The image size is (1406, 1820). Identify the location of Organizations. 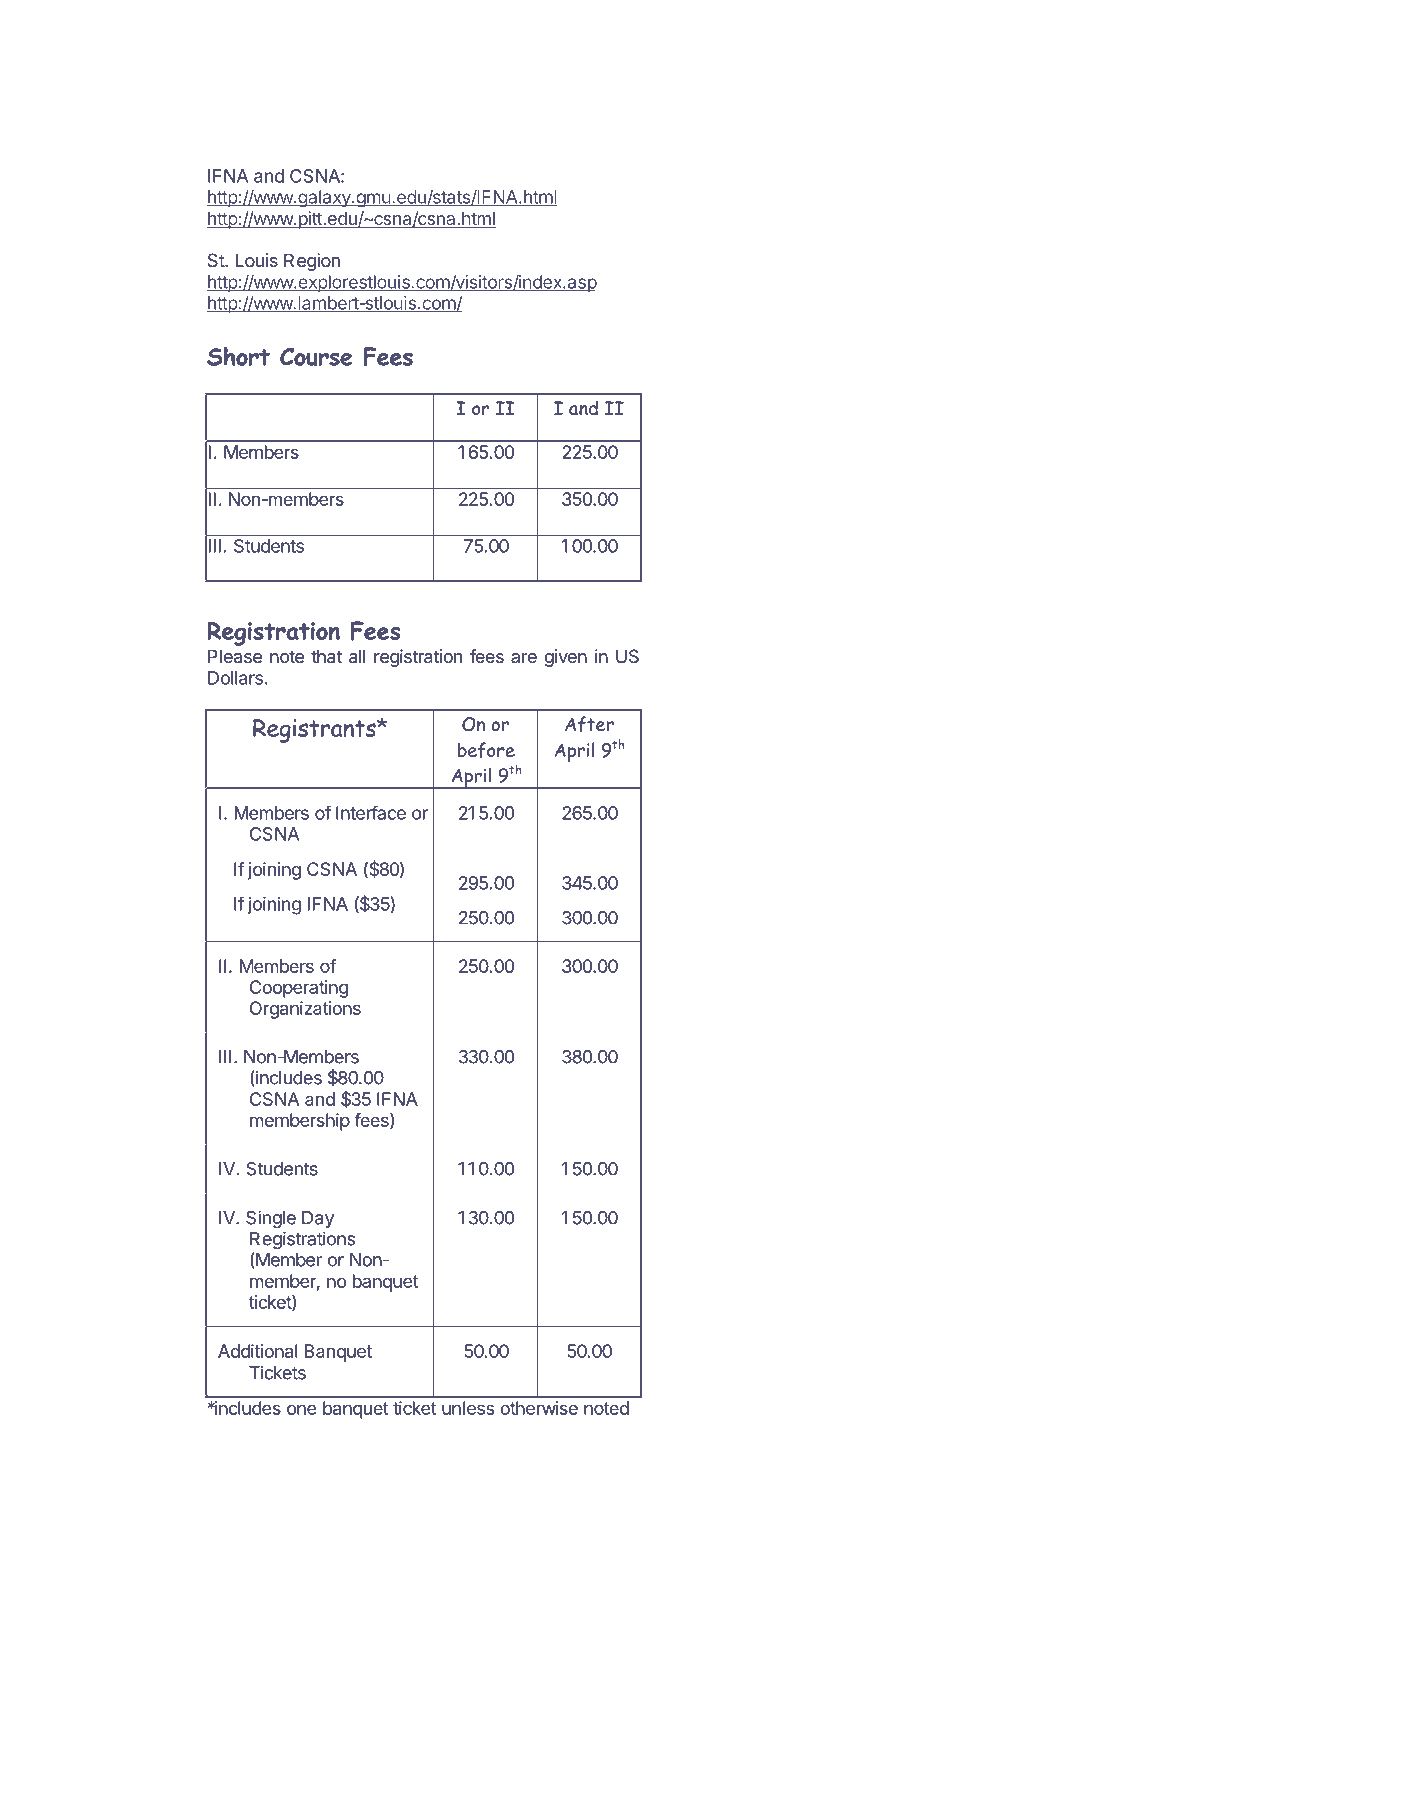
(305, 1010).
